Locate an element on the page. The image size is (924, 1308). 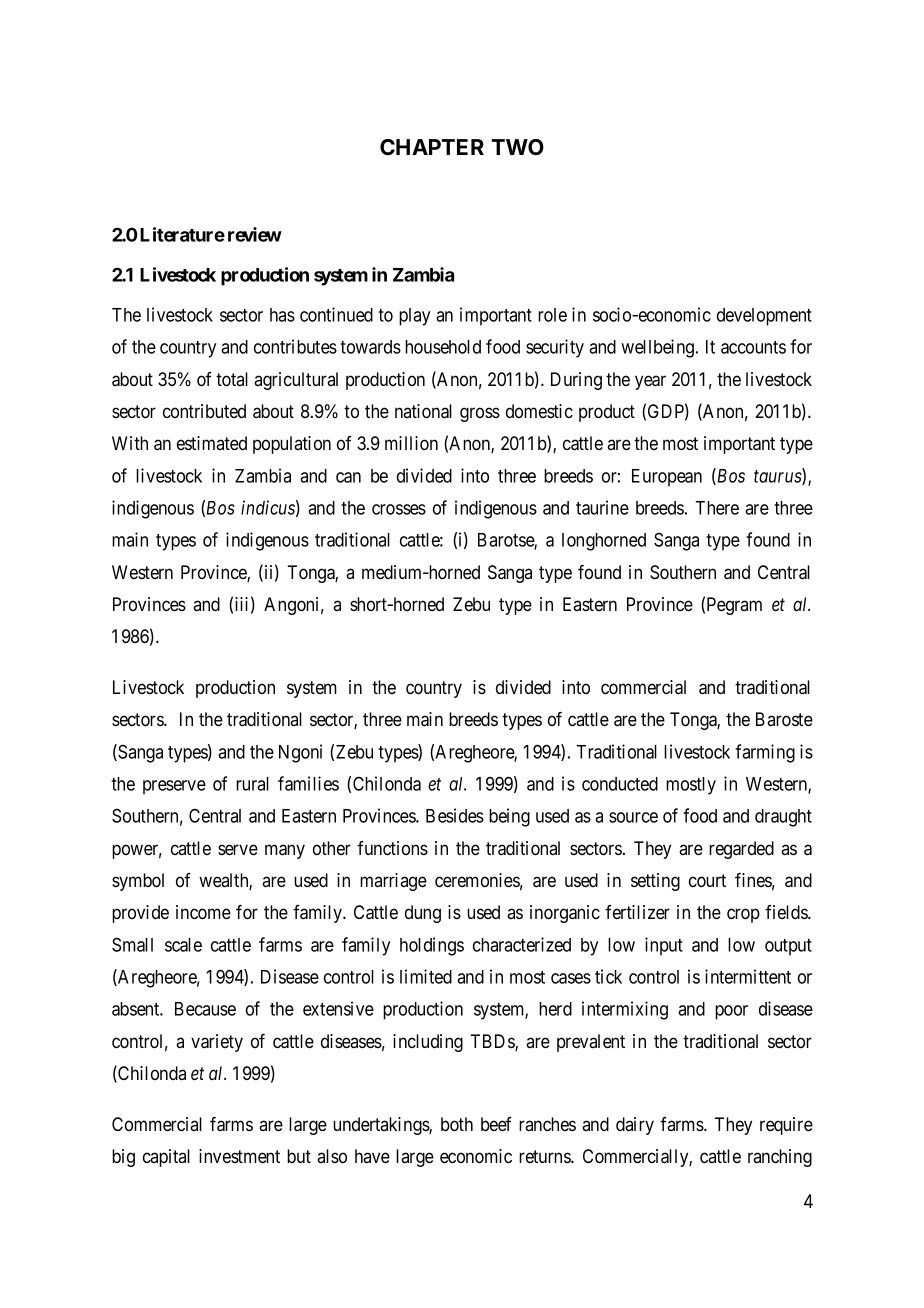
review is located at coordinates (255, 234).
